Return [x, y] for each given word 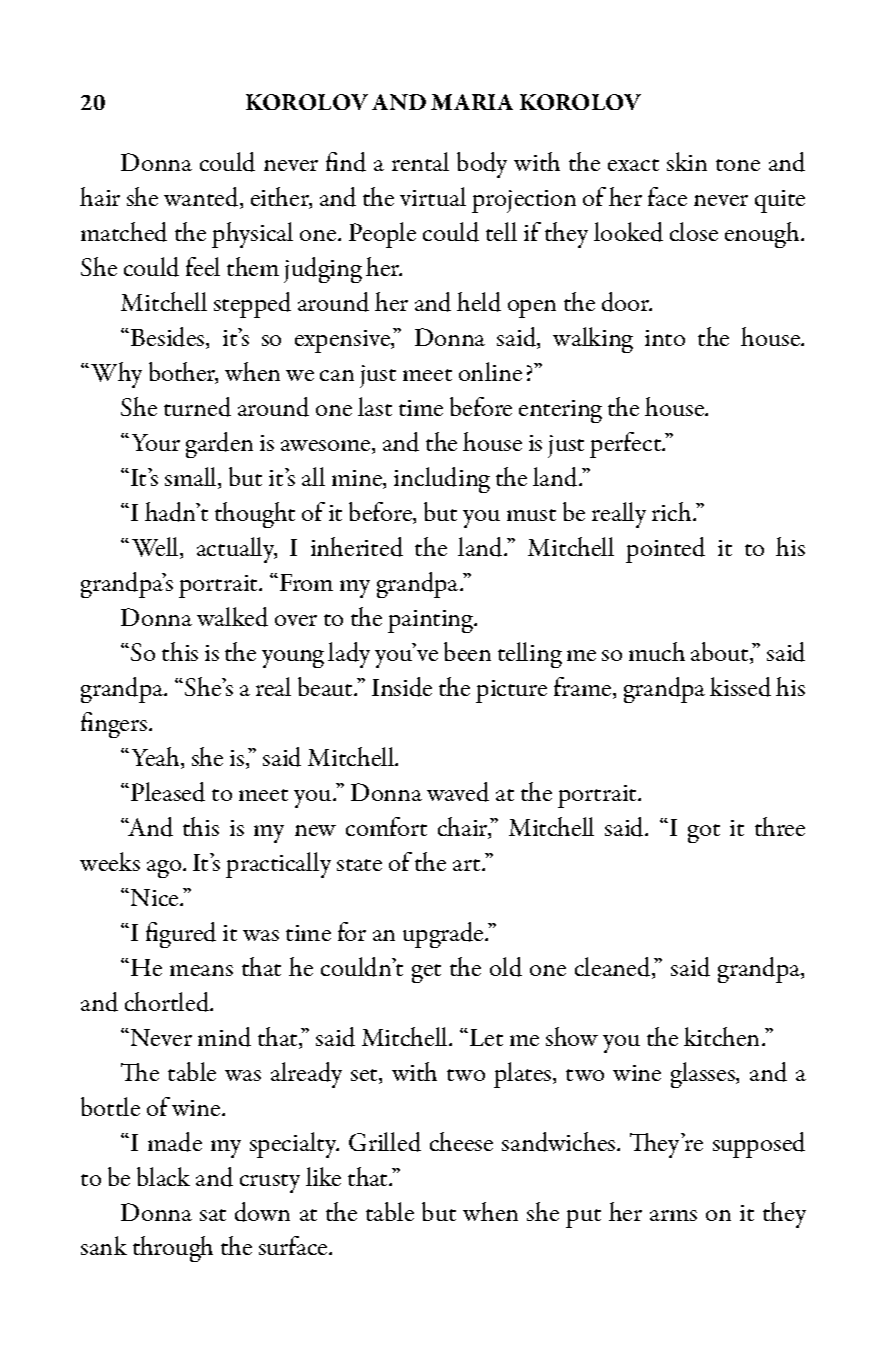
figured [181, 935]
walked [232, 617]
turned [197, 407]
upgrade [444, 935]
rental [420, 161]
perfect [627, 445]
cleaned [614, 968]
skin [687, 161]
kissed [740, 687]
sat [213, 1215]
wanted [202, 198]
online [490, 371]
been [467, 651]
